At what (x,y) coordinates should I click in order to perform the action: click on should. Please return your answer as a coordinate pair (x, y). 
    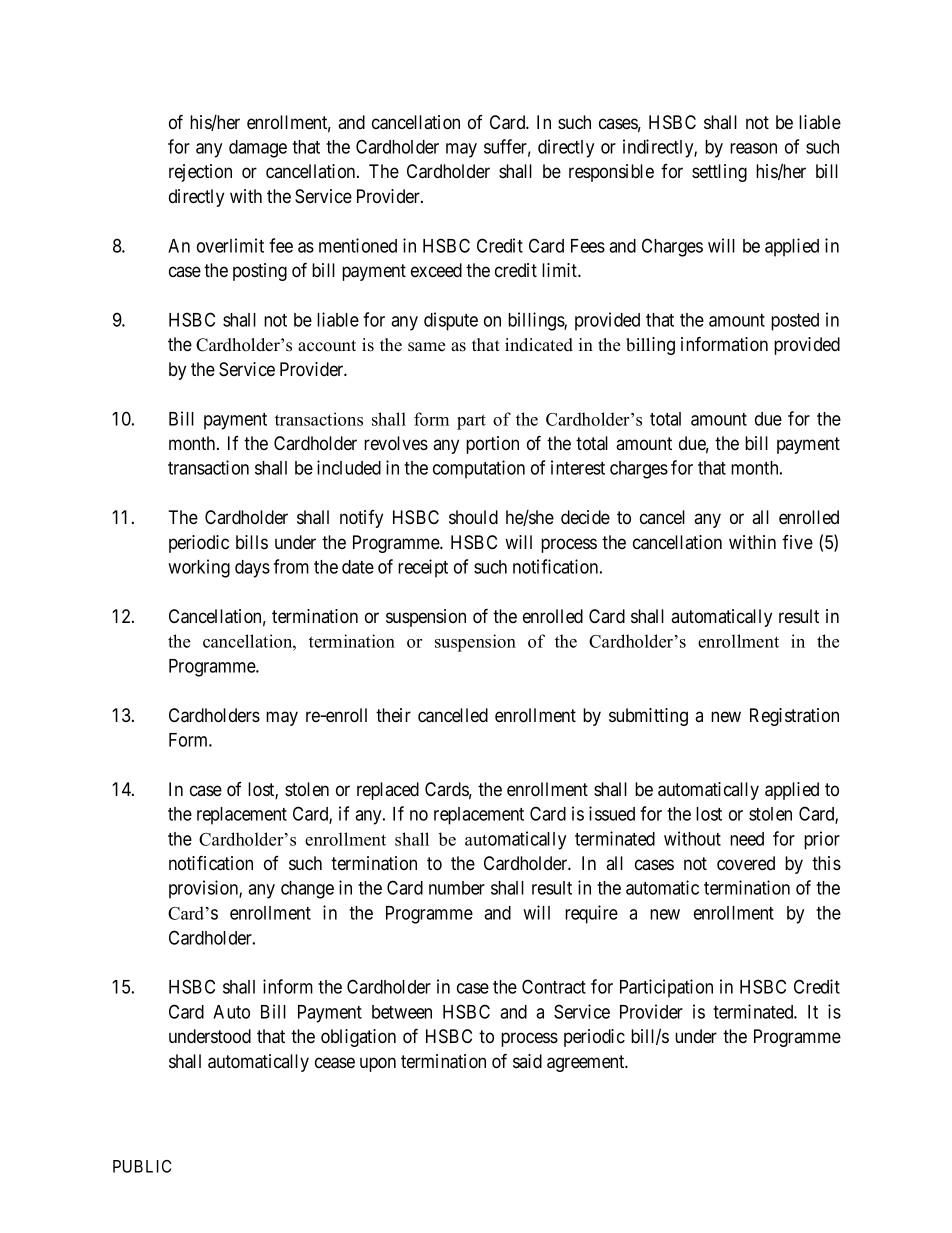
    Looking at the image, I should click on (473, 517).
